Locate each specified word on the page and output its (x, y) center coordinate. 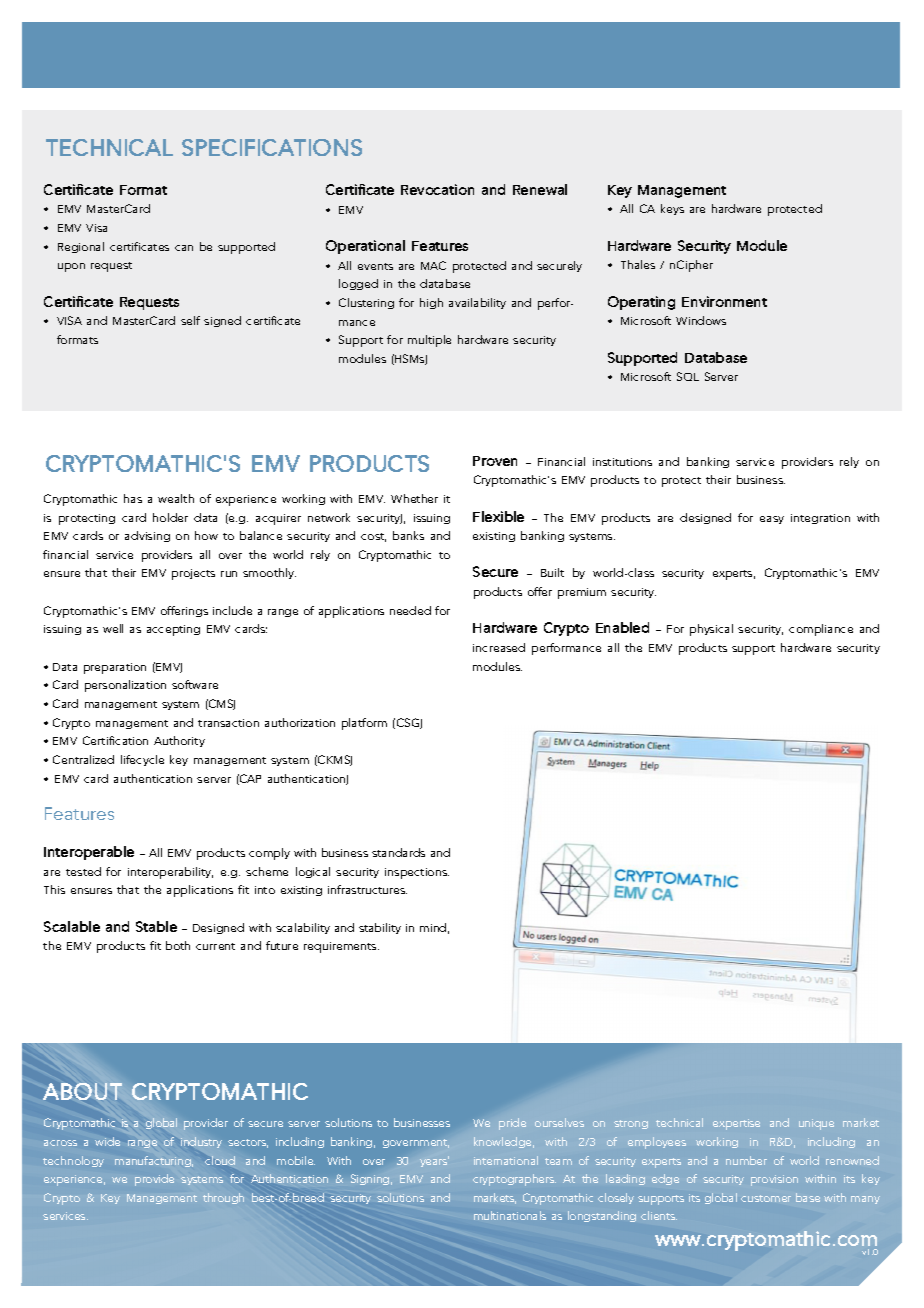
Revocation (437, 189)
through (223, 1198)
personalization (125, 686)
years (434, 1162)
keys (672, 209)
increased (499, 647)
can (184, 248)
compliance (821, 630)
